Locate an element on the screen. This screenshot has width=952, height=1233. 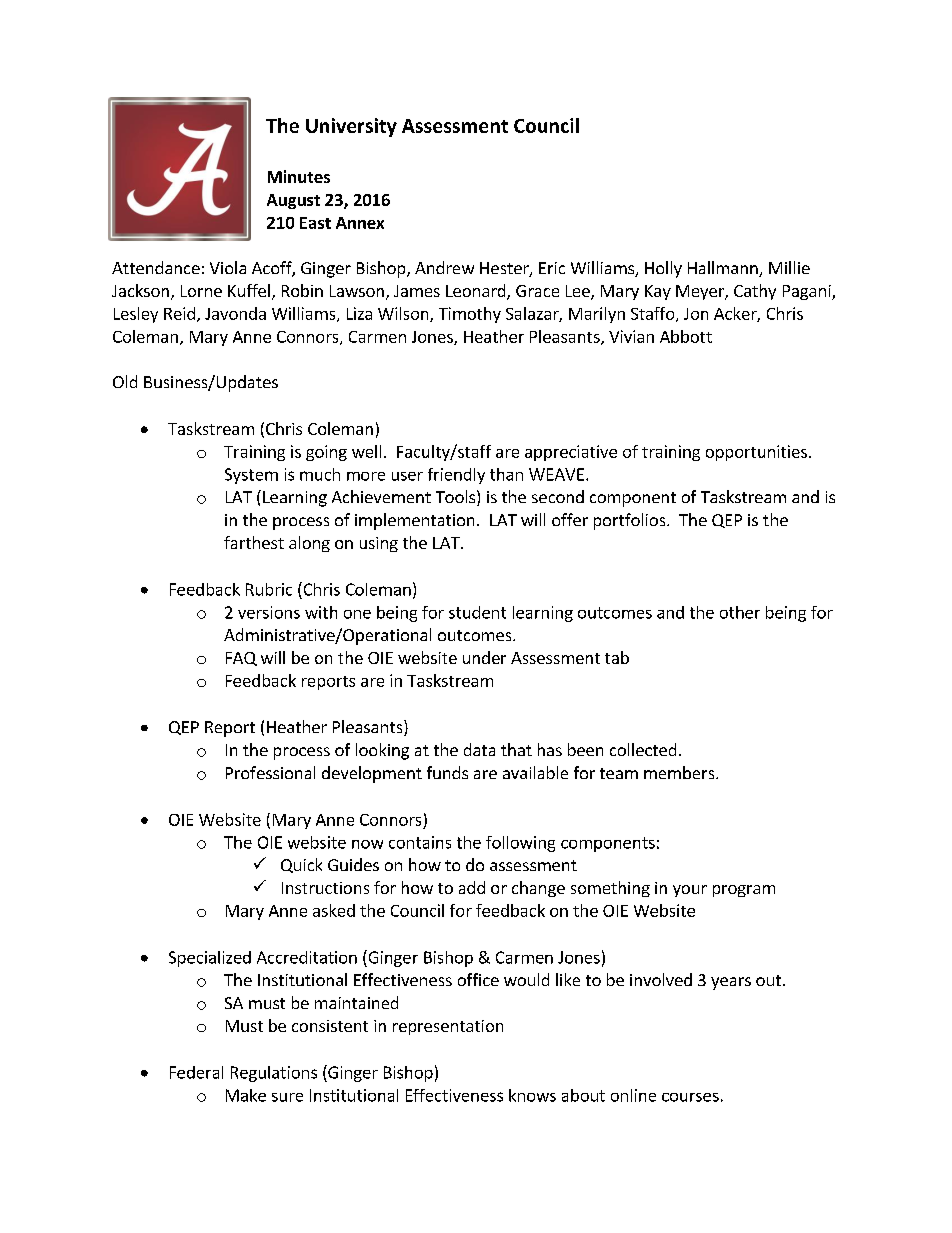
versions is located at coordinates (269, 612).
